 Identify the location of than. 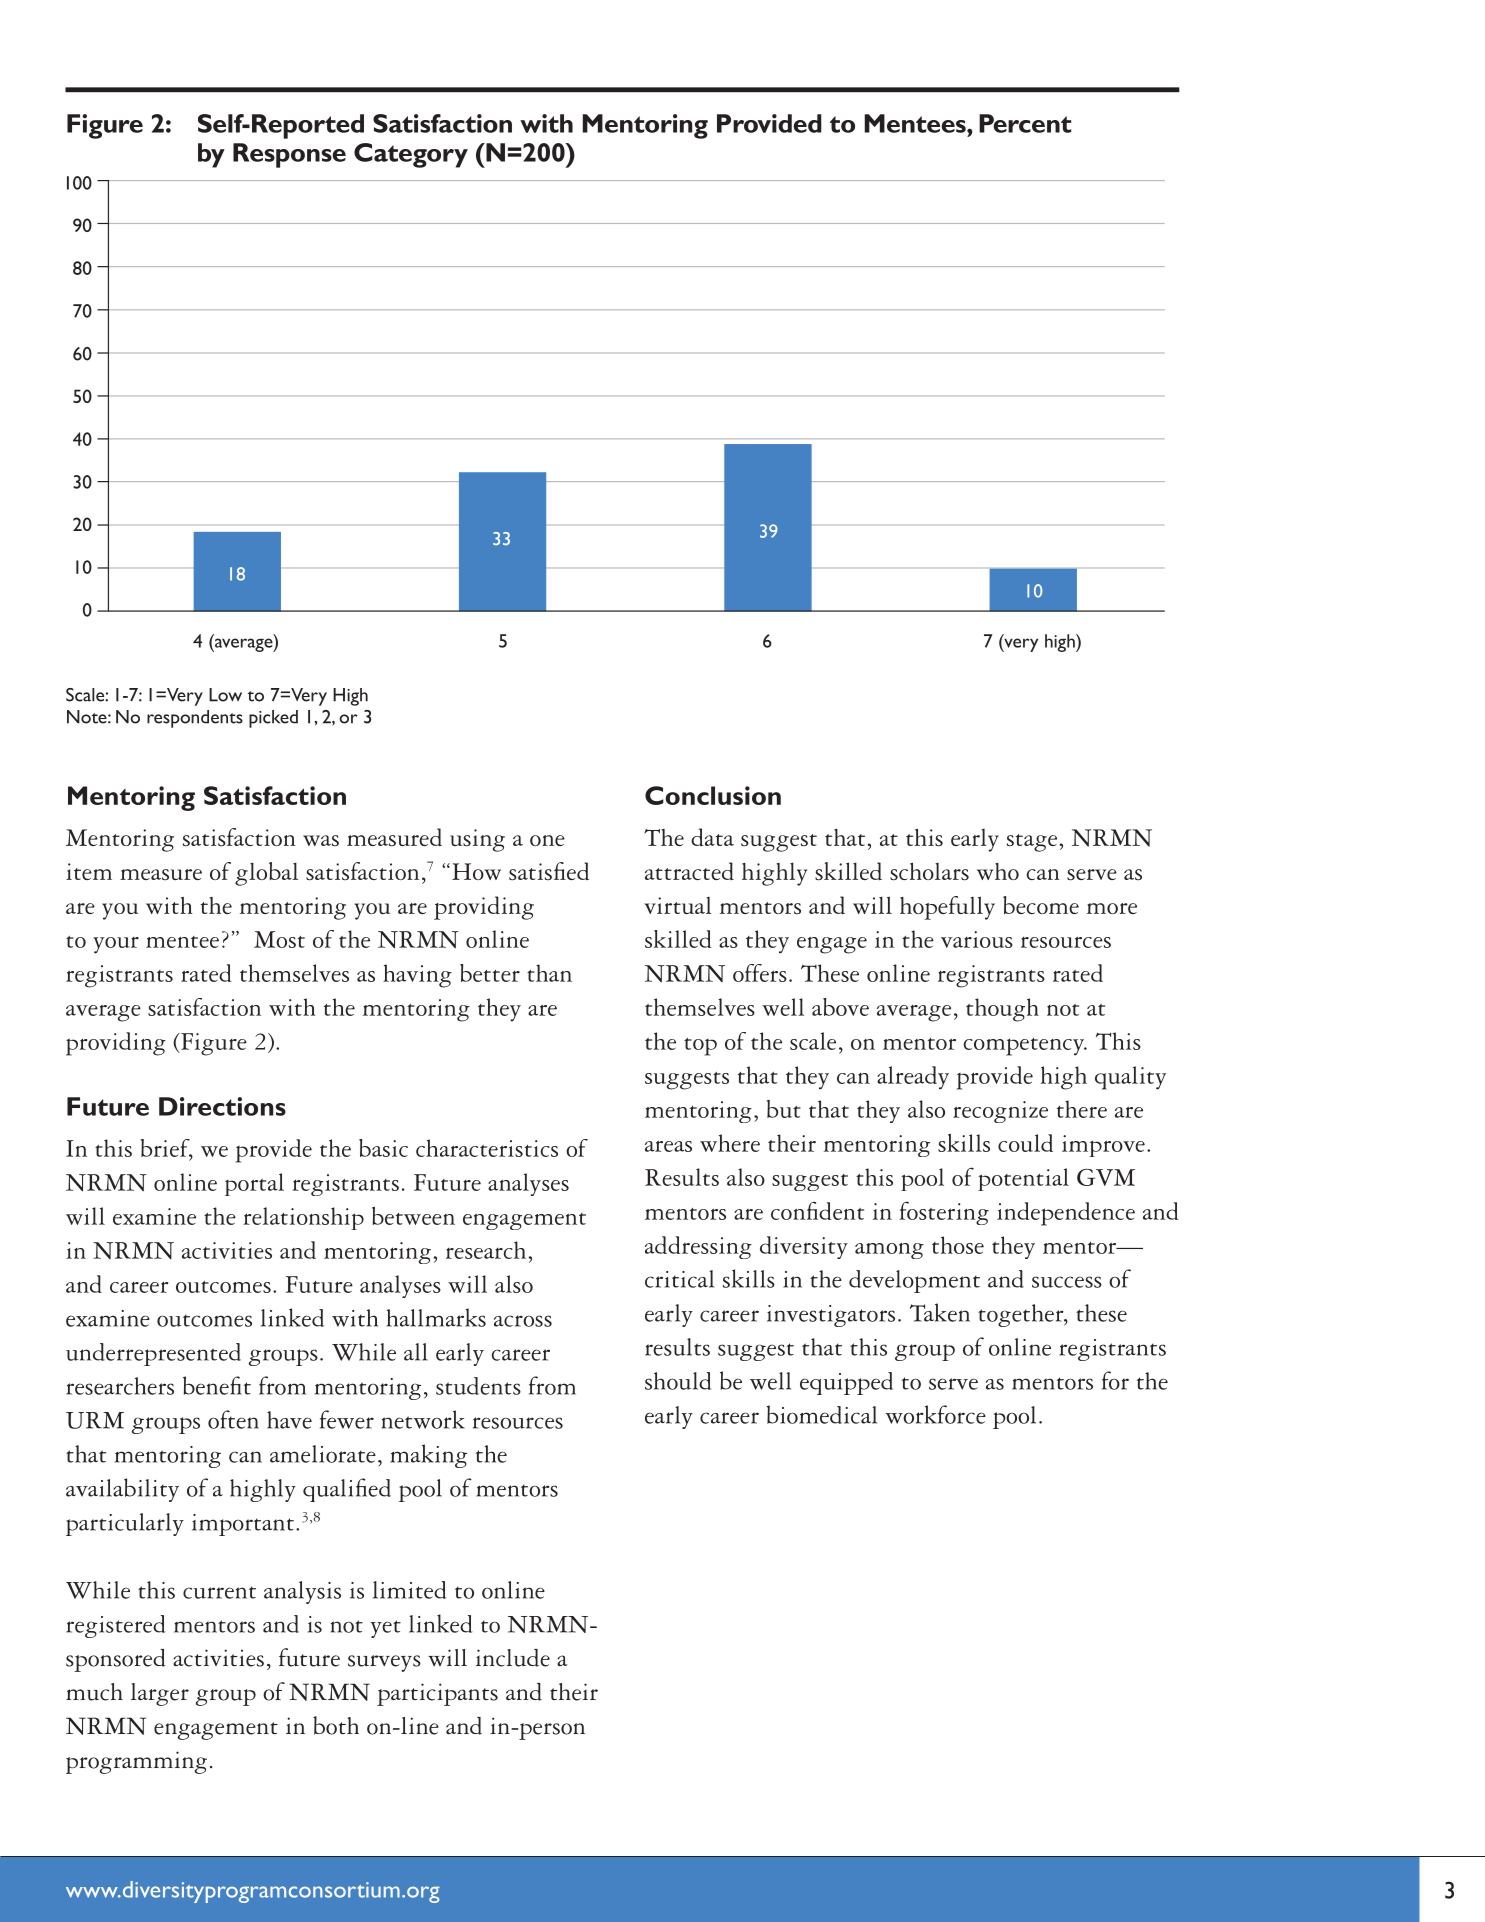
(549, 973).
